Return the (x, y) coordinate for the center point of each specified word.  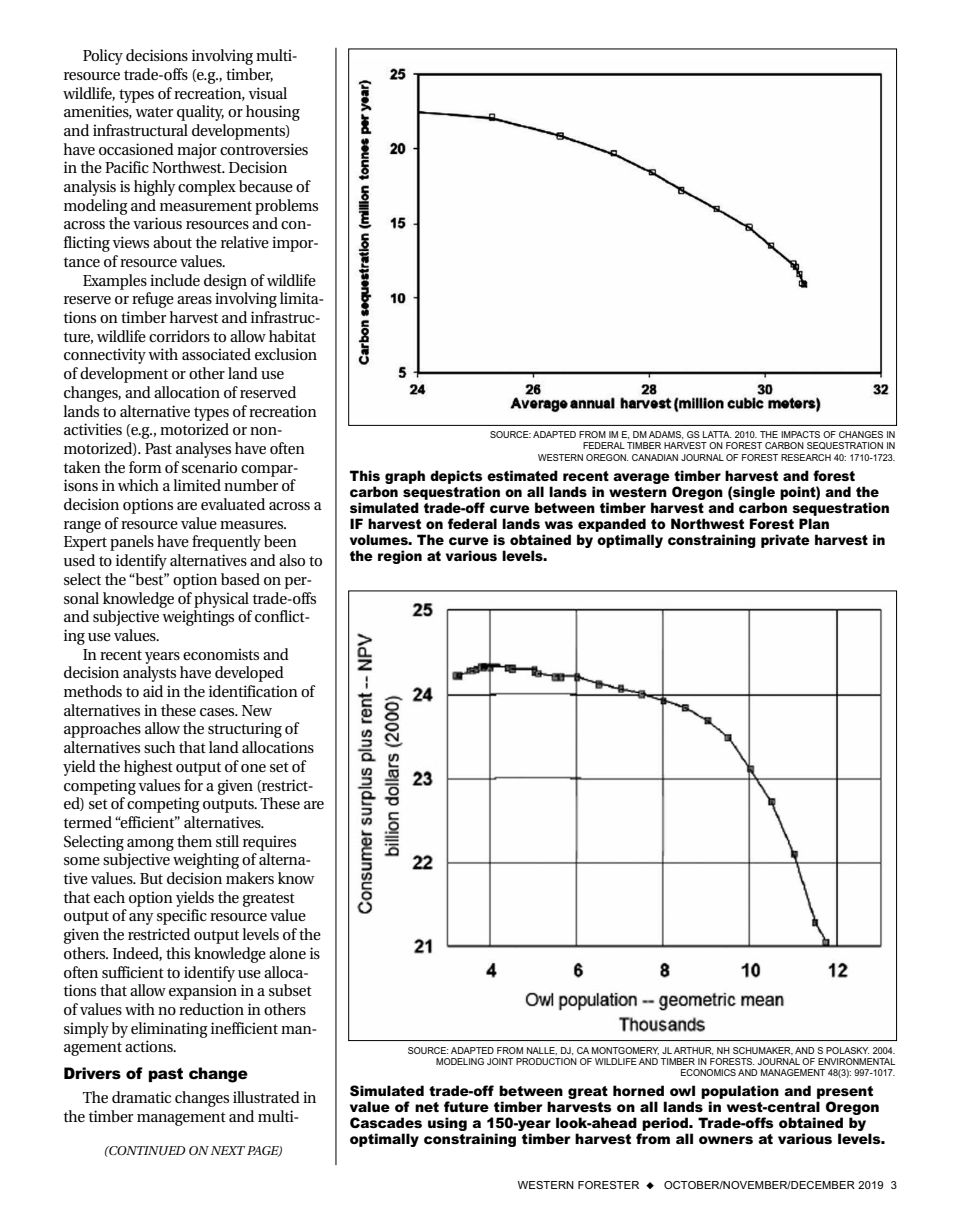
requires (269, 843)
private (785, 541)
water (154, 112)
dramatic (141, 1097)
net (427, 1107)
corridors (179, 336)
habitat (292, 336)
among (150, 845)
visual (267, 93)
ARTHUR (693, 1051)
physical (221, 600)
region (400, 557)
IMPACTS (800, 434)
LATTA (717, 434)
